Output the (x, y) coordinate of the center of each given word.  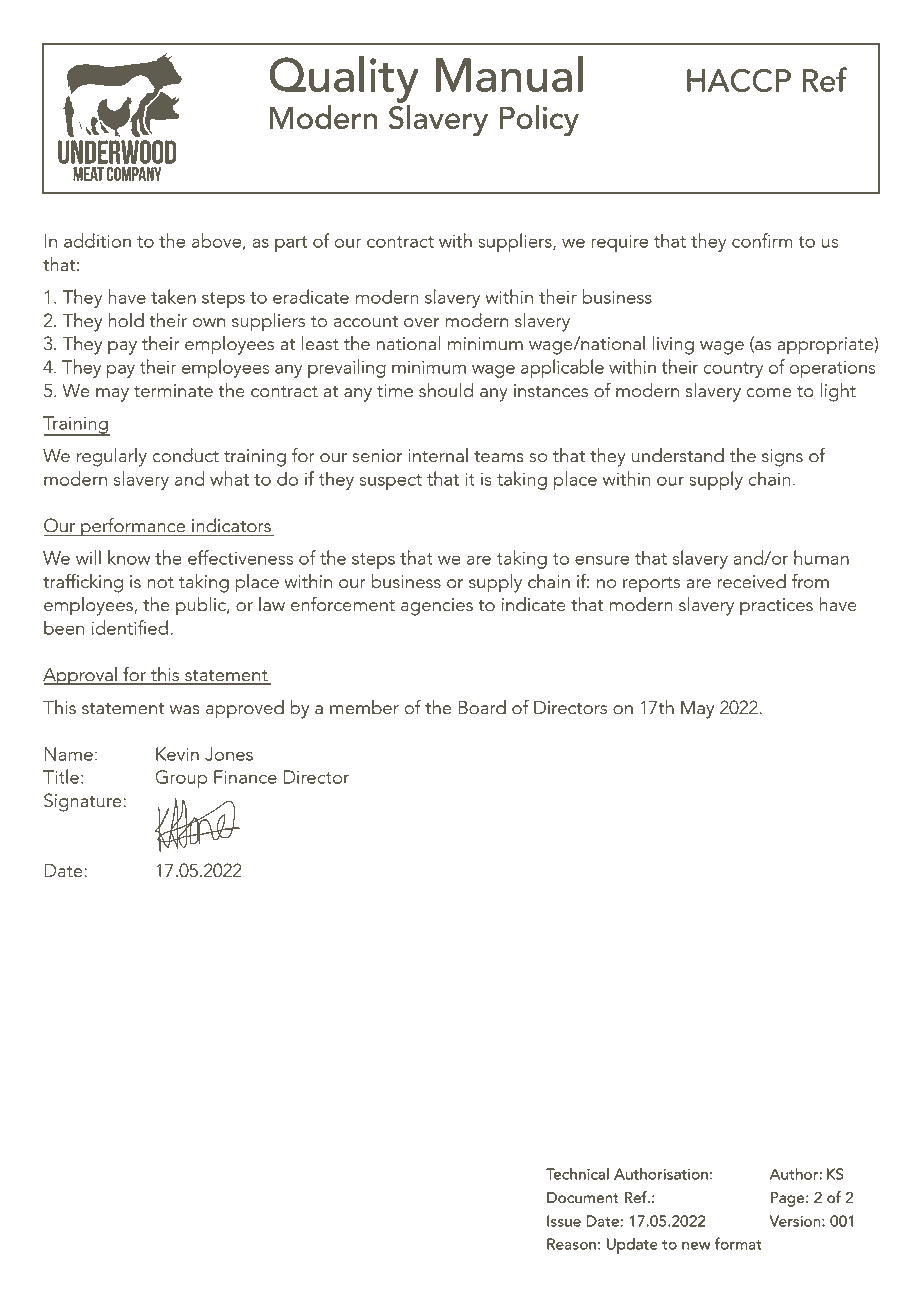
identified (130, 627)
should (446, 390)
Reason (571, 1244)
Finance (245, 777)
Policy (539, 120)
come (768, 393)
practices (776, 607)
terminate (173, 391)
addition (97, 240)
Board (482, 707)
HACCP (739, 80)
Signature (84, 802)
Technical (577, 1174)
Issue (564, 1221)
